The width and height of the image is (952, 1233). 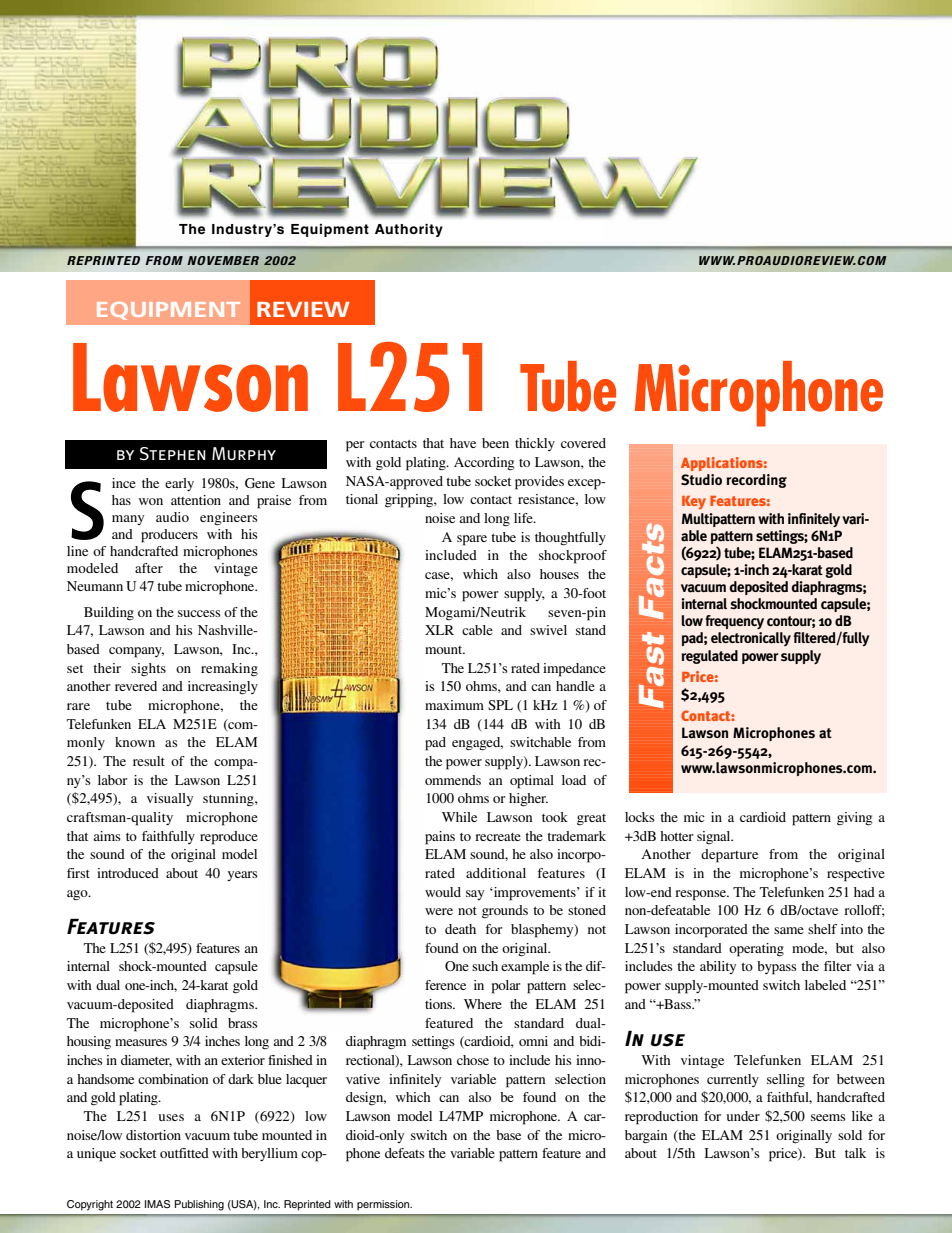 I want to click on maximum, so click(x=454, y=705).
